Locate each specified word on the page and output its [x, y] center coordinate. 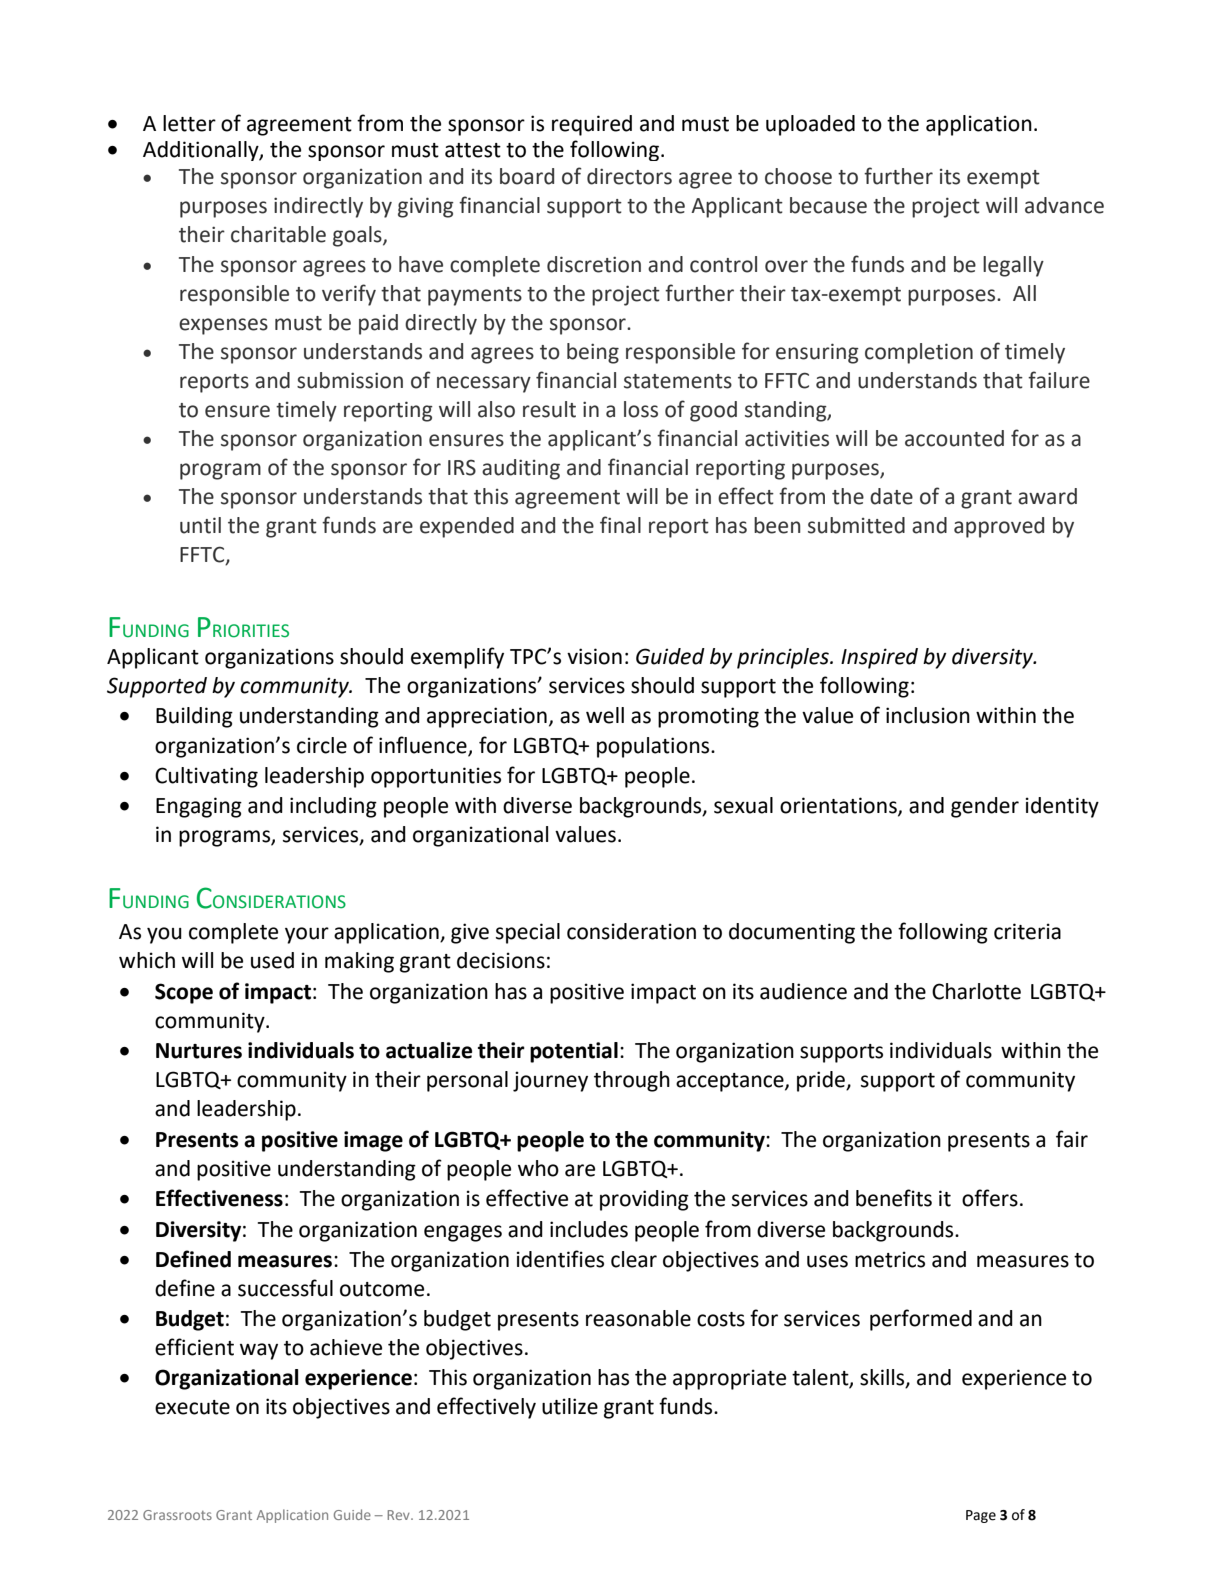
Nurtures [199, 1051]
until [200, 525]
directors [629, 176]
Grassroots [177, 1515]
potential [574, 1052]
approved [999, 527]
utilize [570, 1406]
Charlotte [976, 991]
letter [189, 123]
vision [594, 656]
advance [1064, 205]
